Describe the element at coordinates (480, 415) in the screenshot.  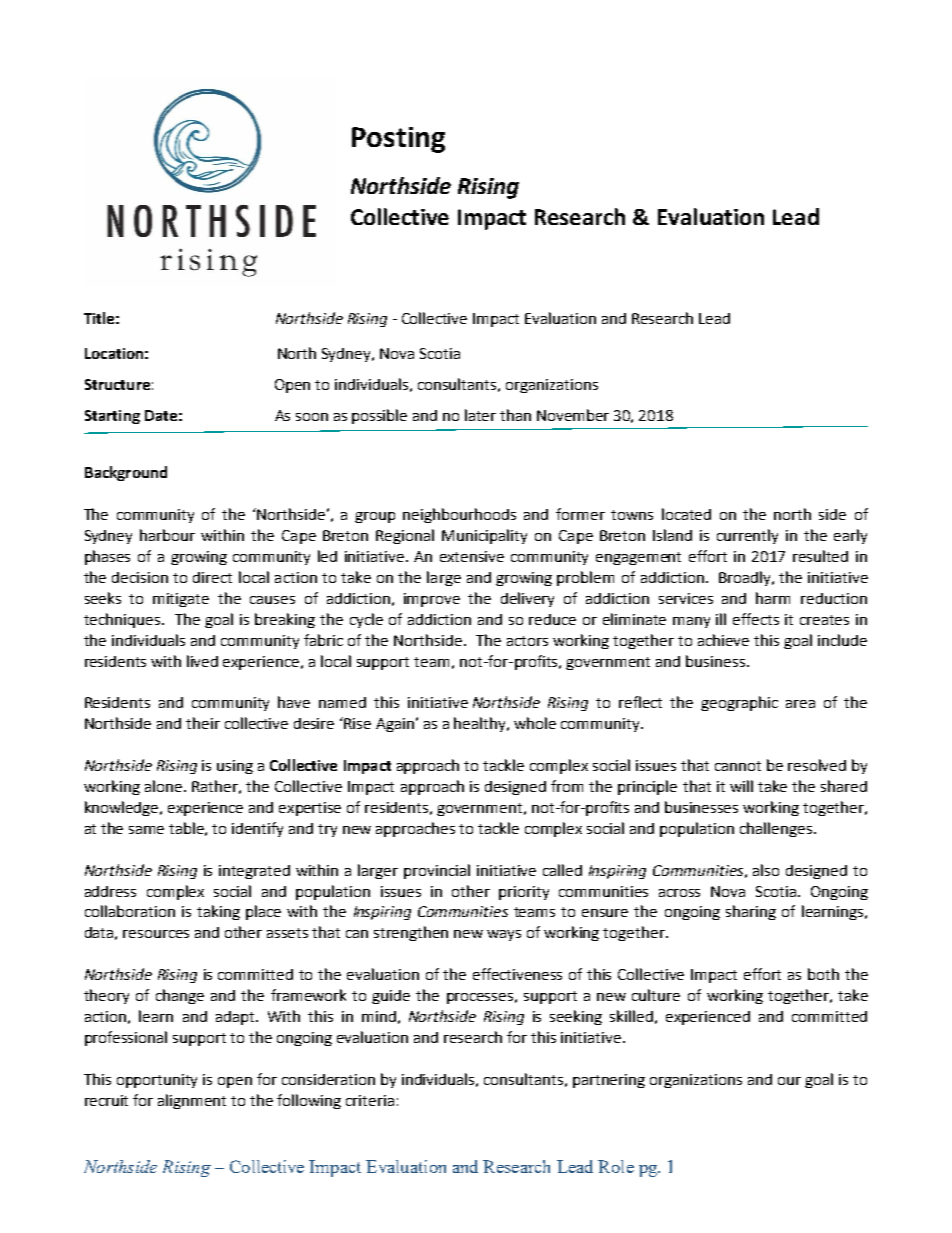
I see `later` at that location.
